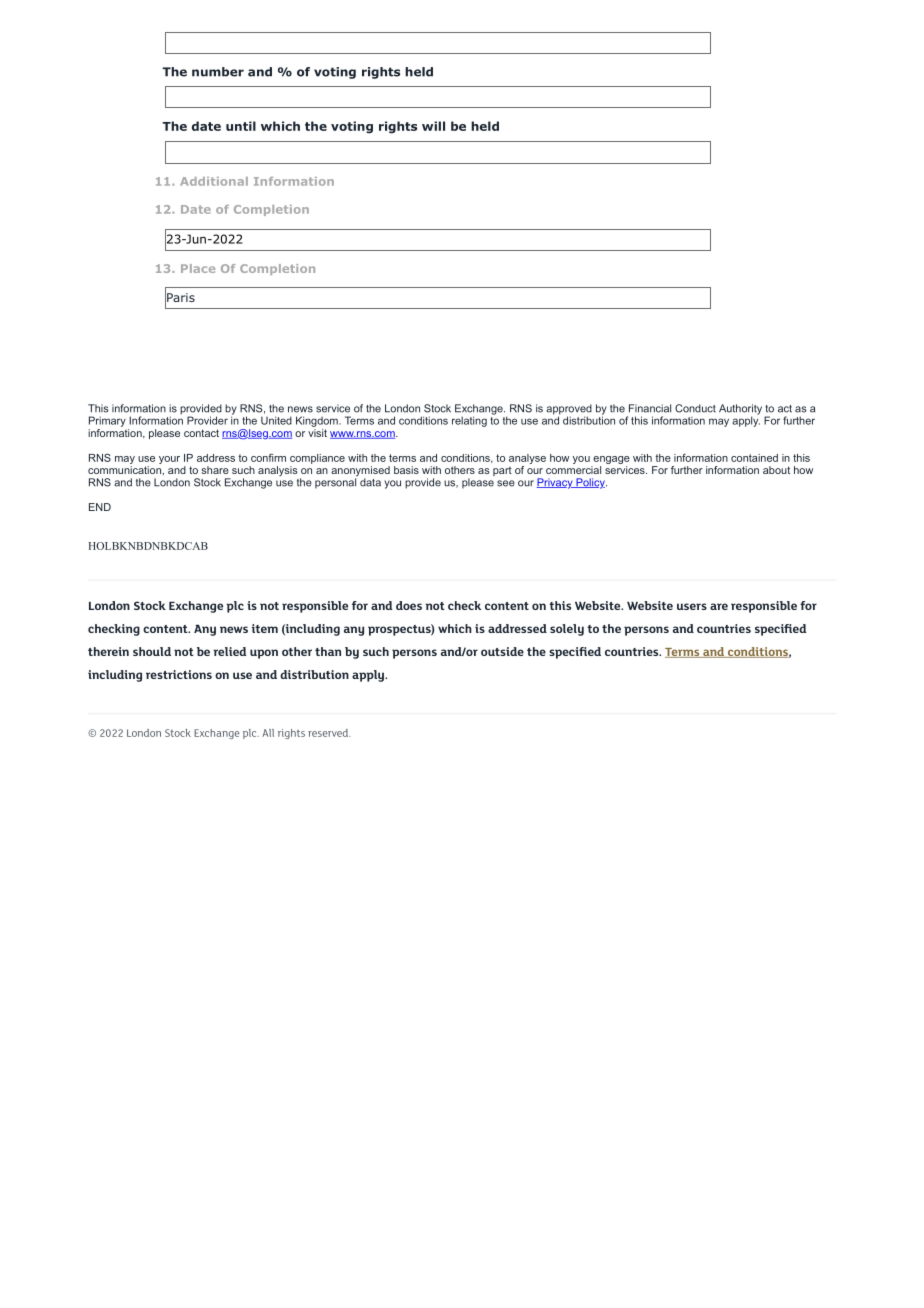 The width and height of the image is (924, 1308). What do you see at coordinates (179, 674) in the image?
I see `restrictions` at bounding box center [179, 674].
